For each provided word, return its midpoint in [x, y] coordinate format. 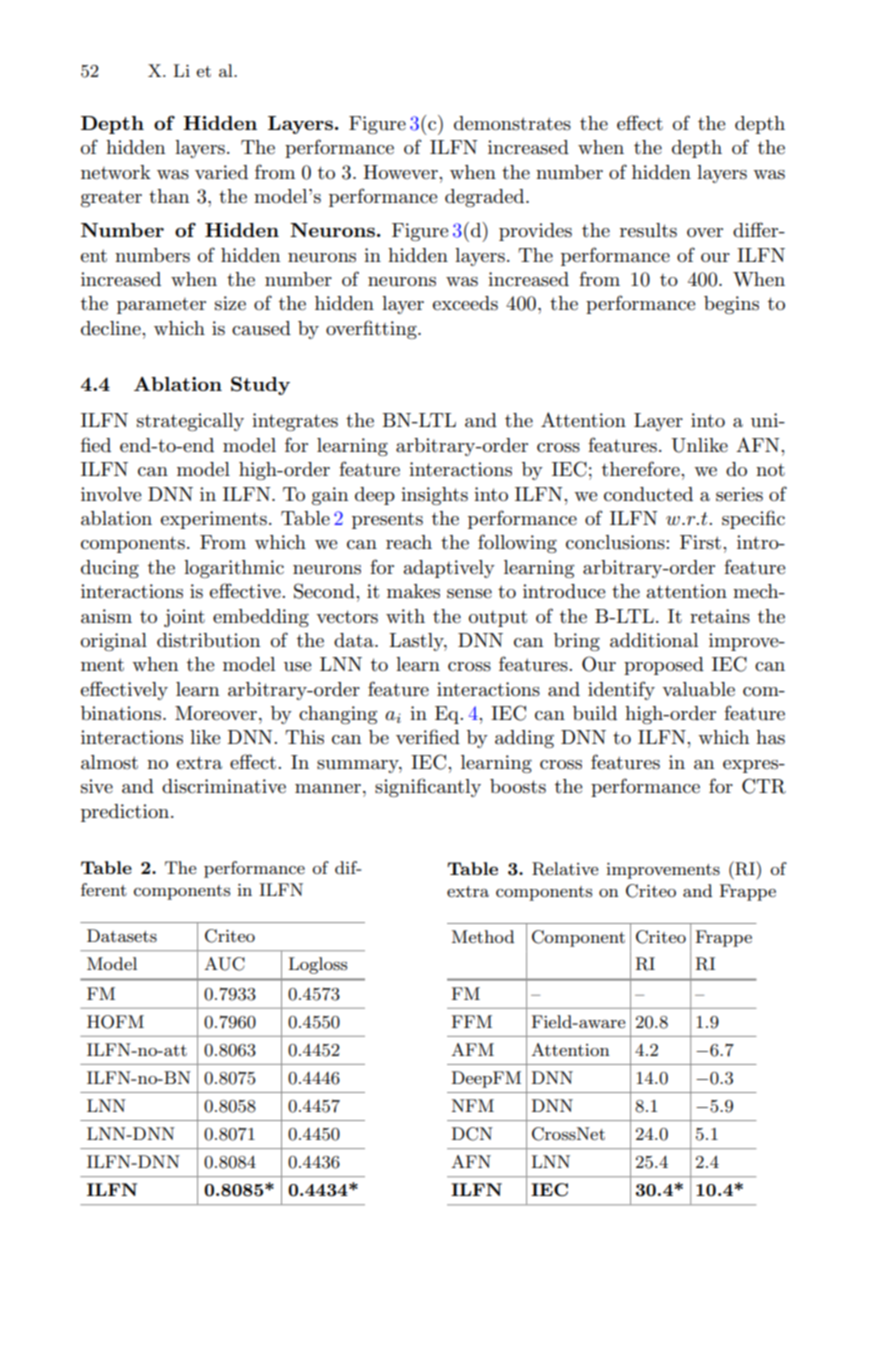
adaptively [449, 569]
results [648, 230]
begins [731, 305]
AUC [224, 964]
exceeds [465, 303]
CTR [764, 786]
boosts [518, 786]
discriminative [224, 786]
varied [221, 172]
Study [260, 386]
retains [720, 616]
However [401, 172]
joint [184, 618]
